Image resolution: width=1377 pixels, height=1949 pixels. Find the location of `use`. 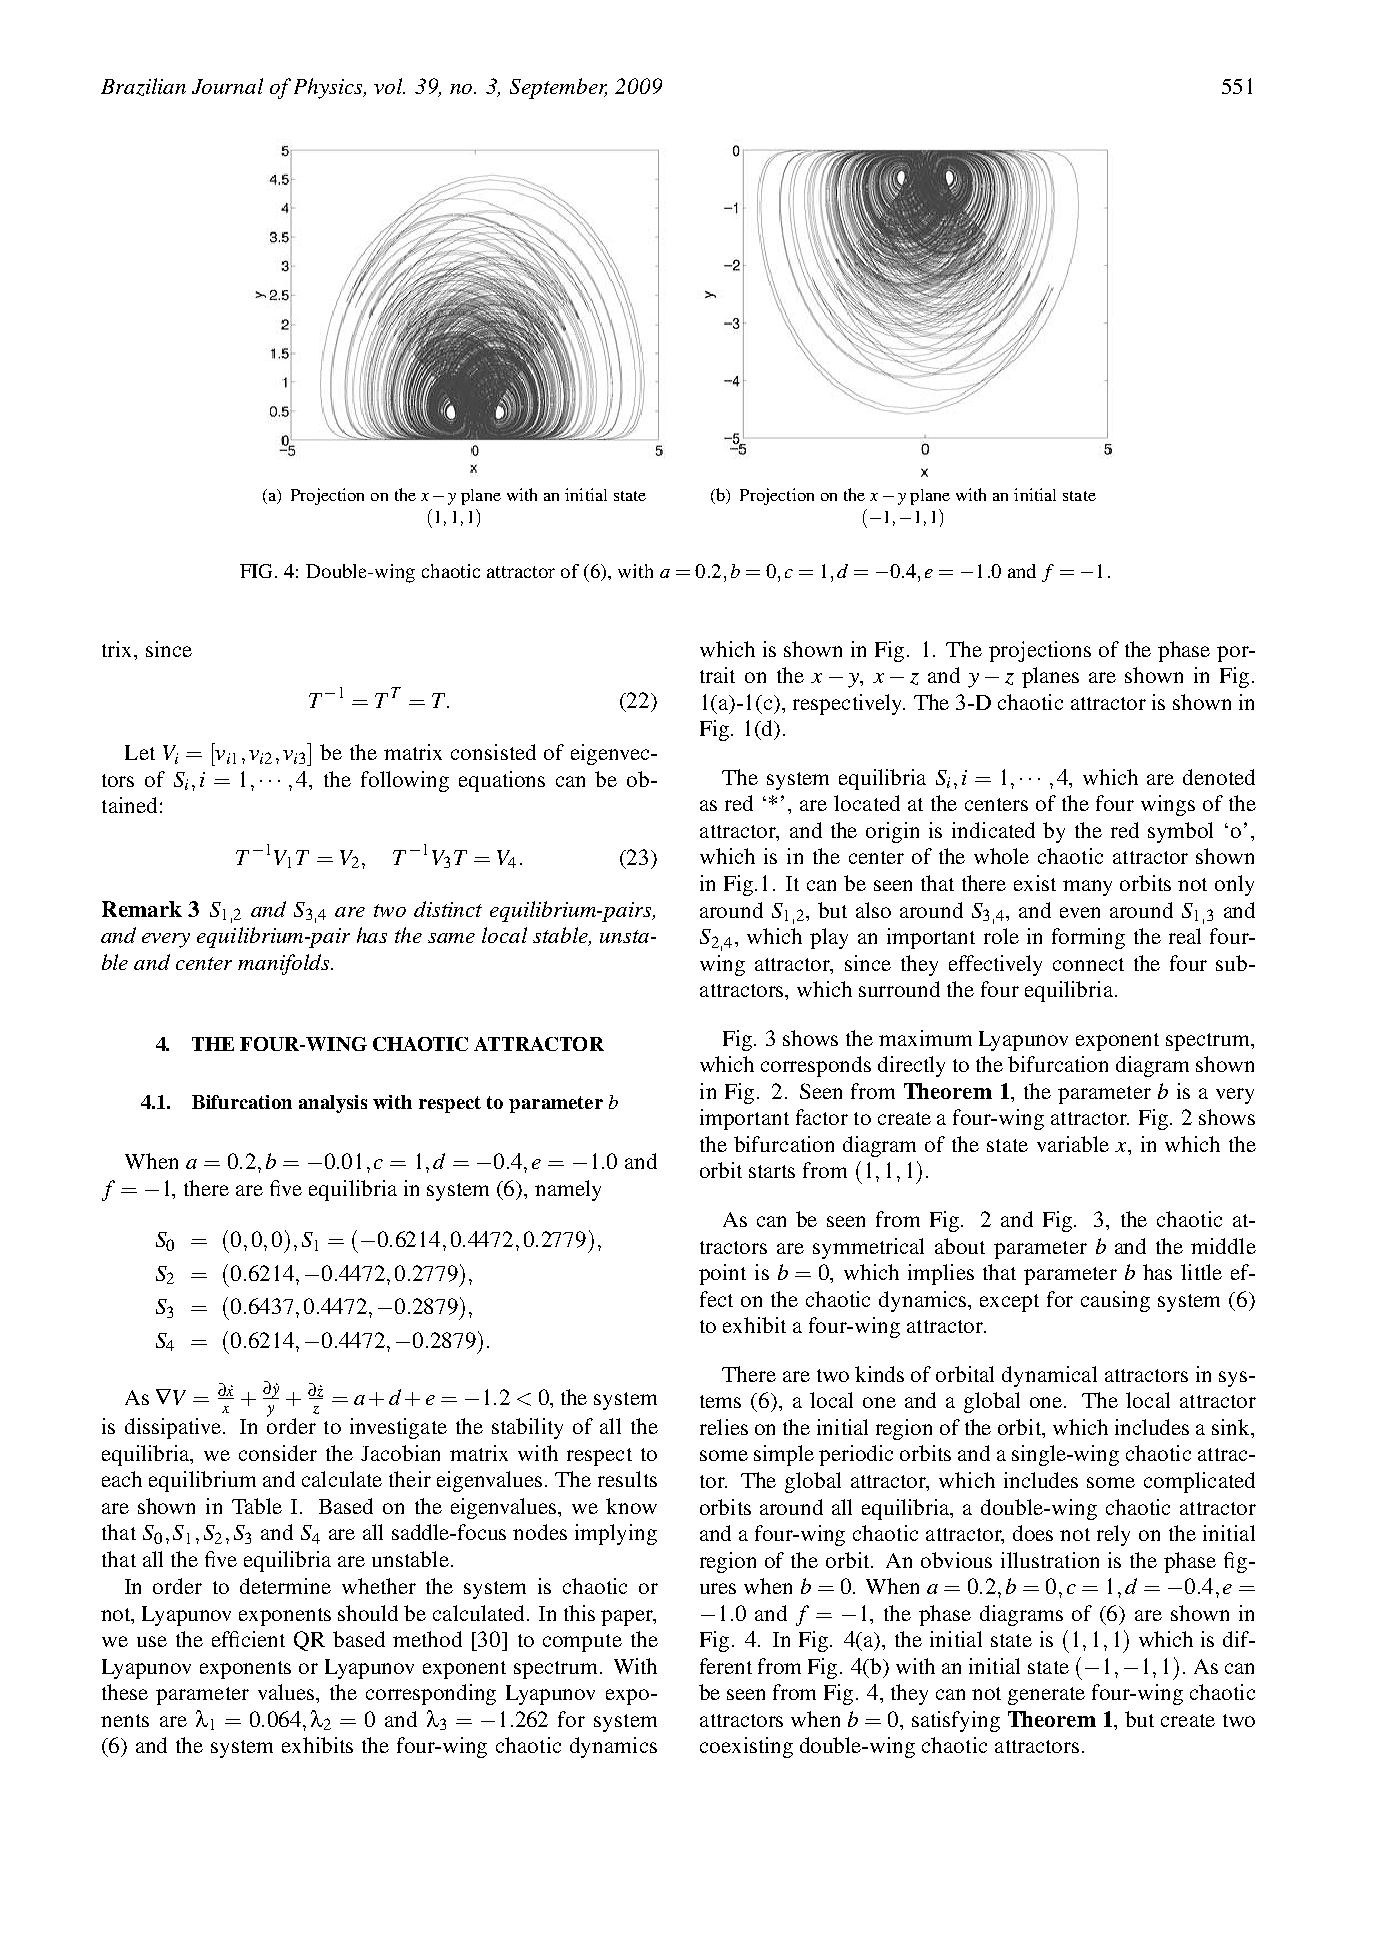

use is located at coordinates (152, 1641).
